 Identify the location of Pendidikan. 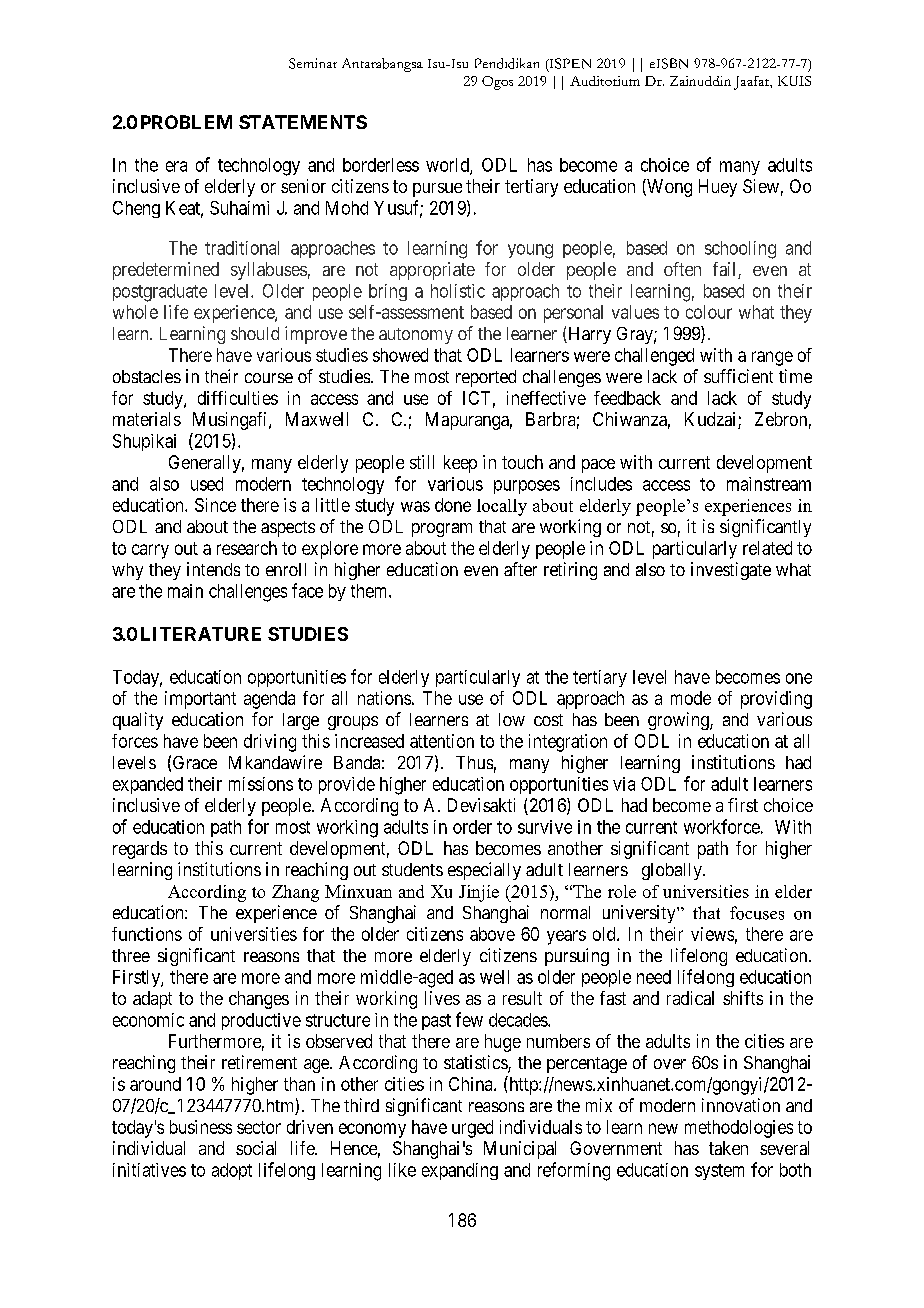
(507, 63).
